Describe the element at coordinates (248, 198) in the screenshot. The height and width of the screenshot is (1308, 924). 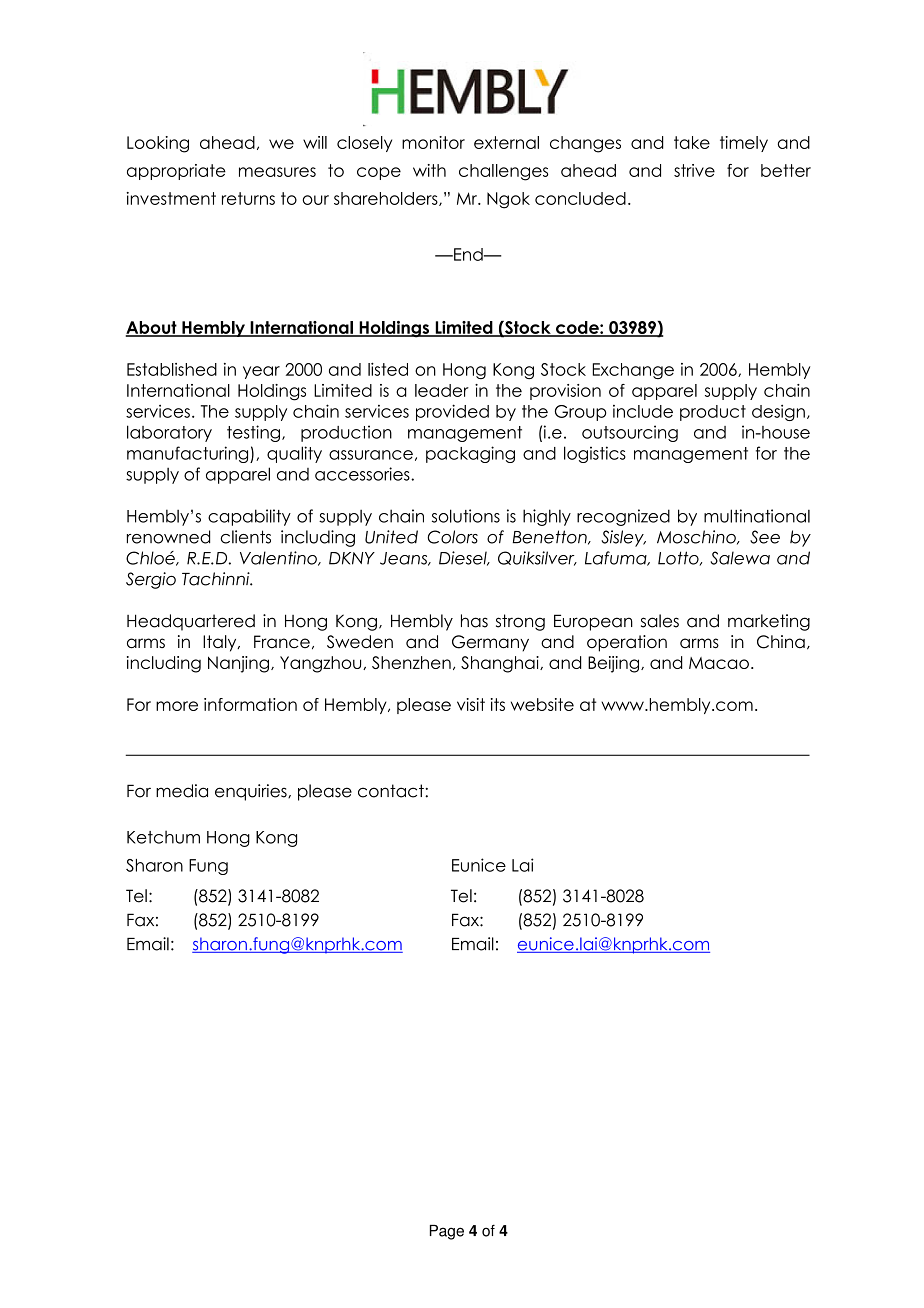
I see `returns` at that location.
